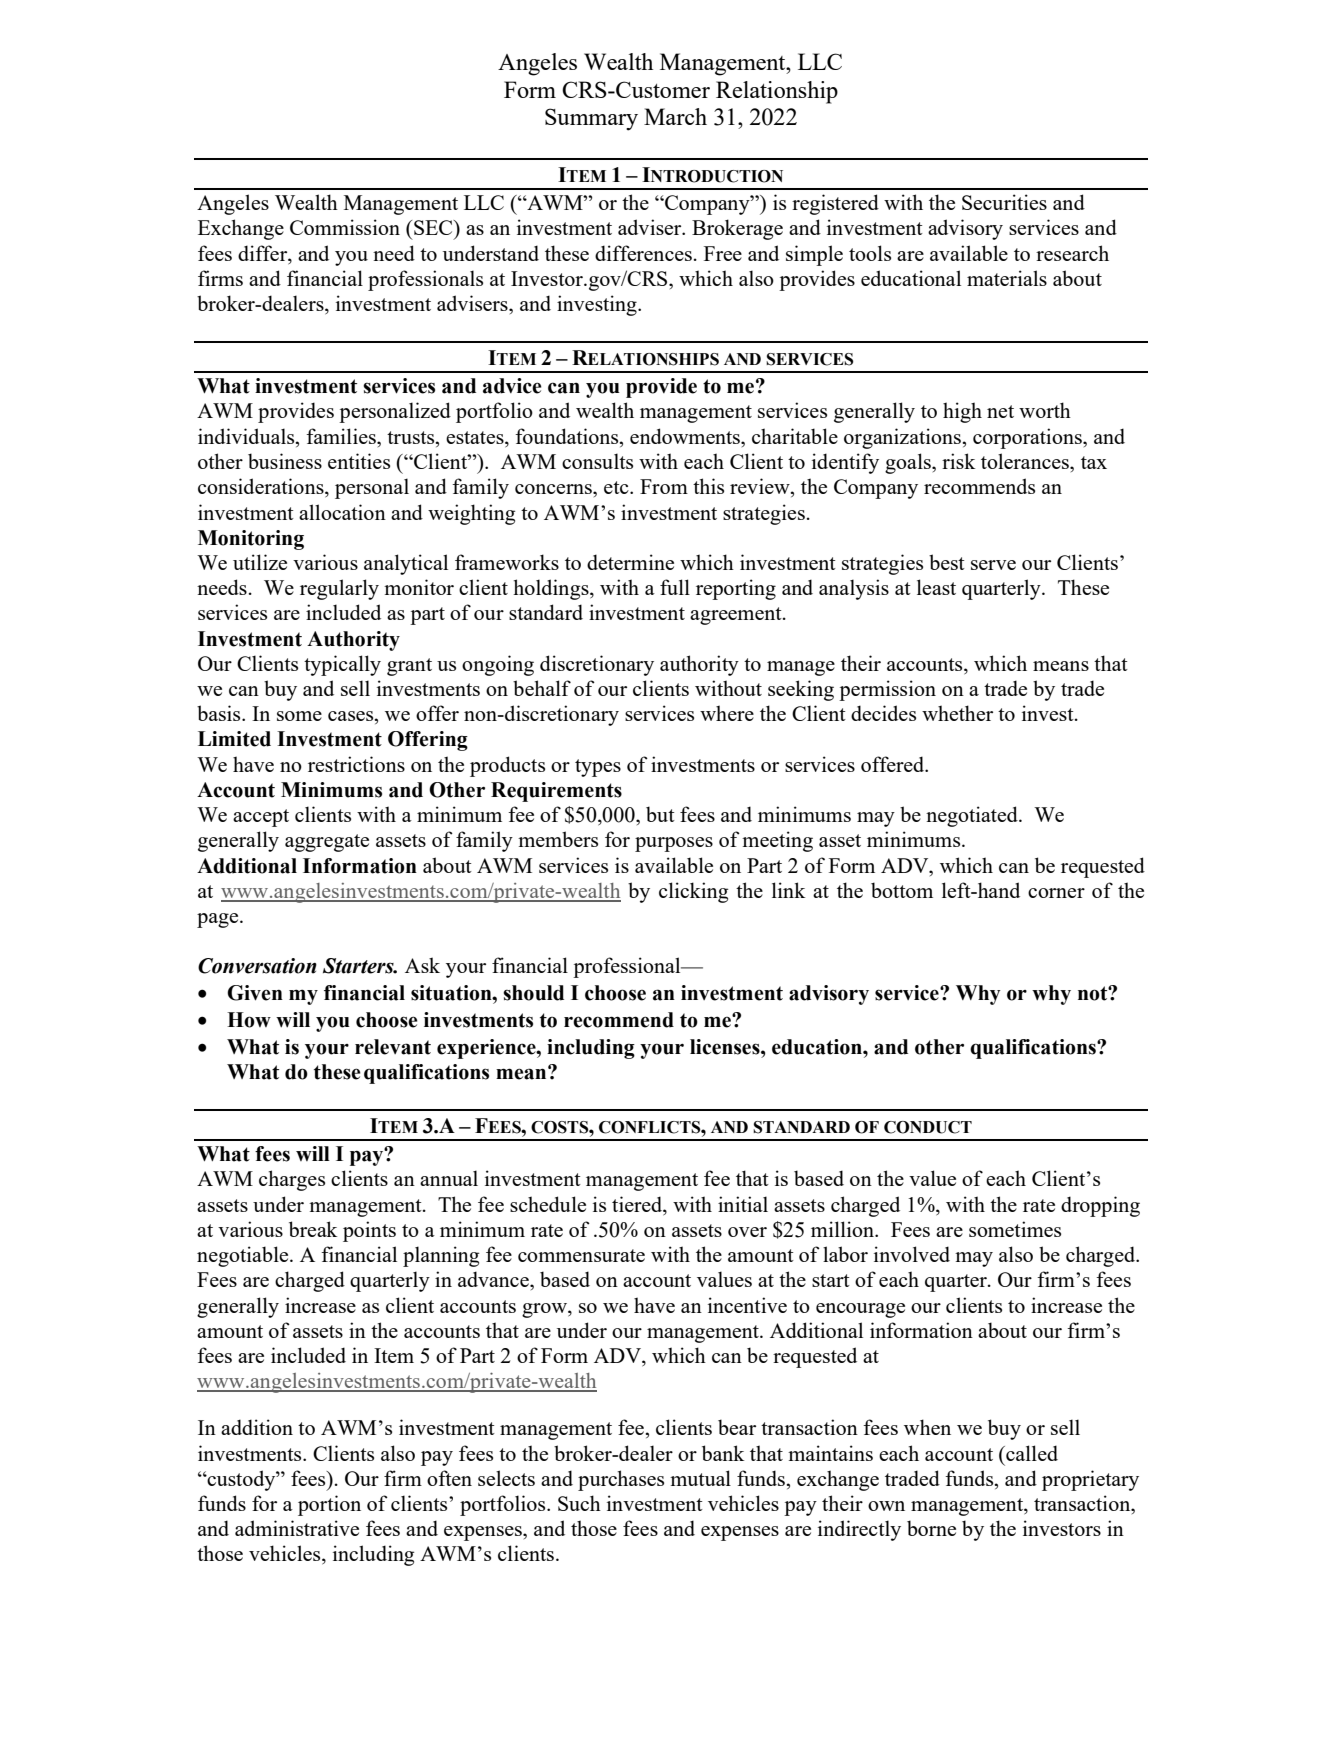 The height and width of the screenshot is (1737, 1342). I want to click on serve, so click(993, 565).
